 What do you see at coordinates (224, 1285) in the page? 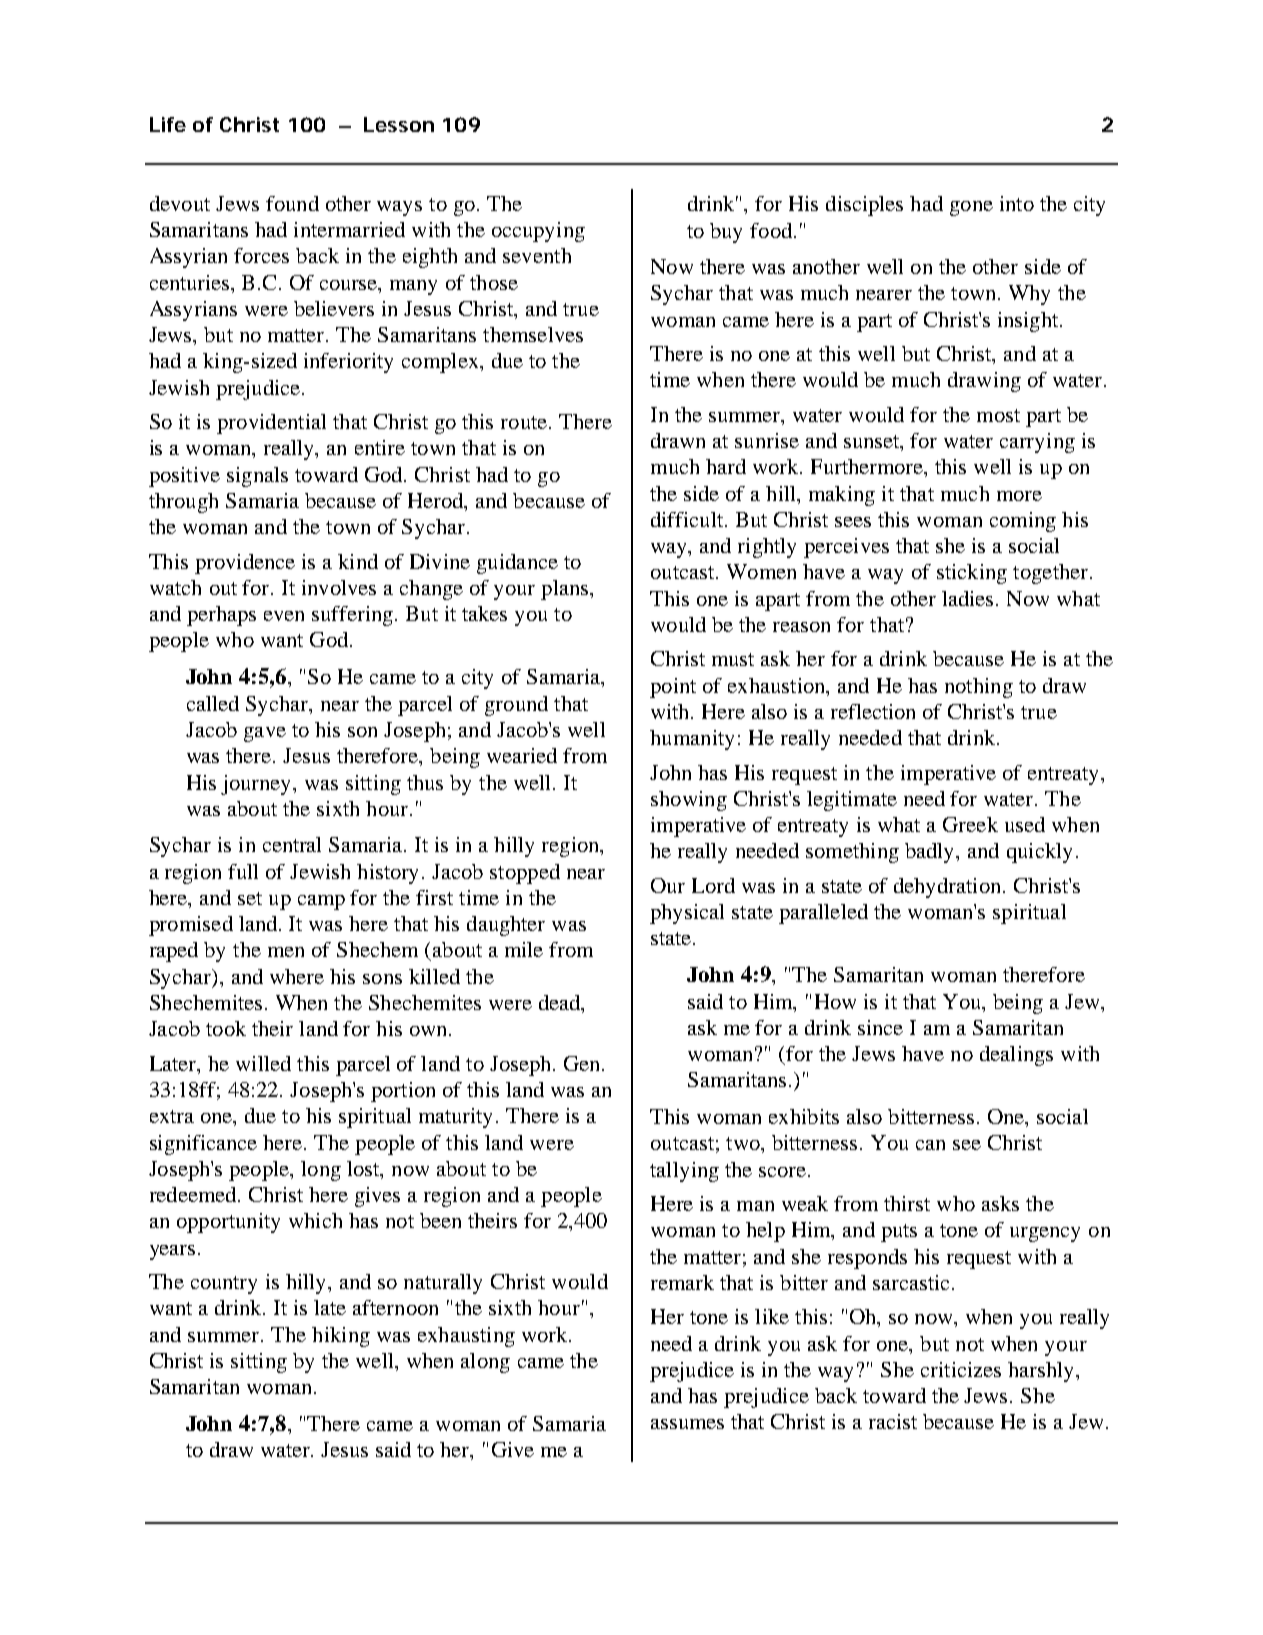
I see `country` at bounding box center [224, 1285].
